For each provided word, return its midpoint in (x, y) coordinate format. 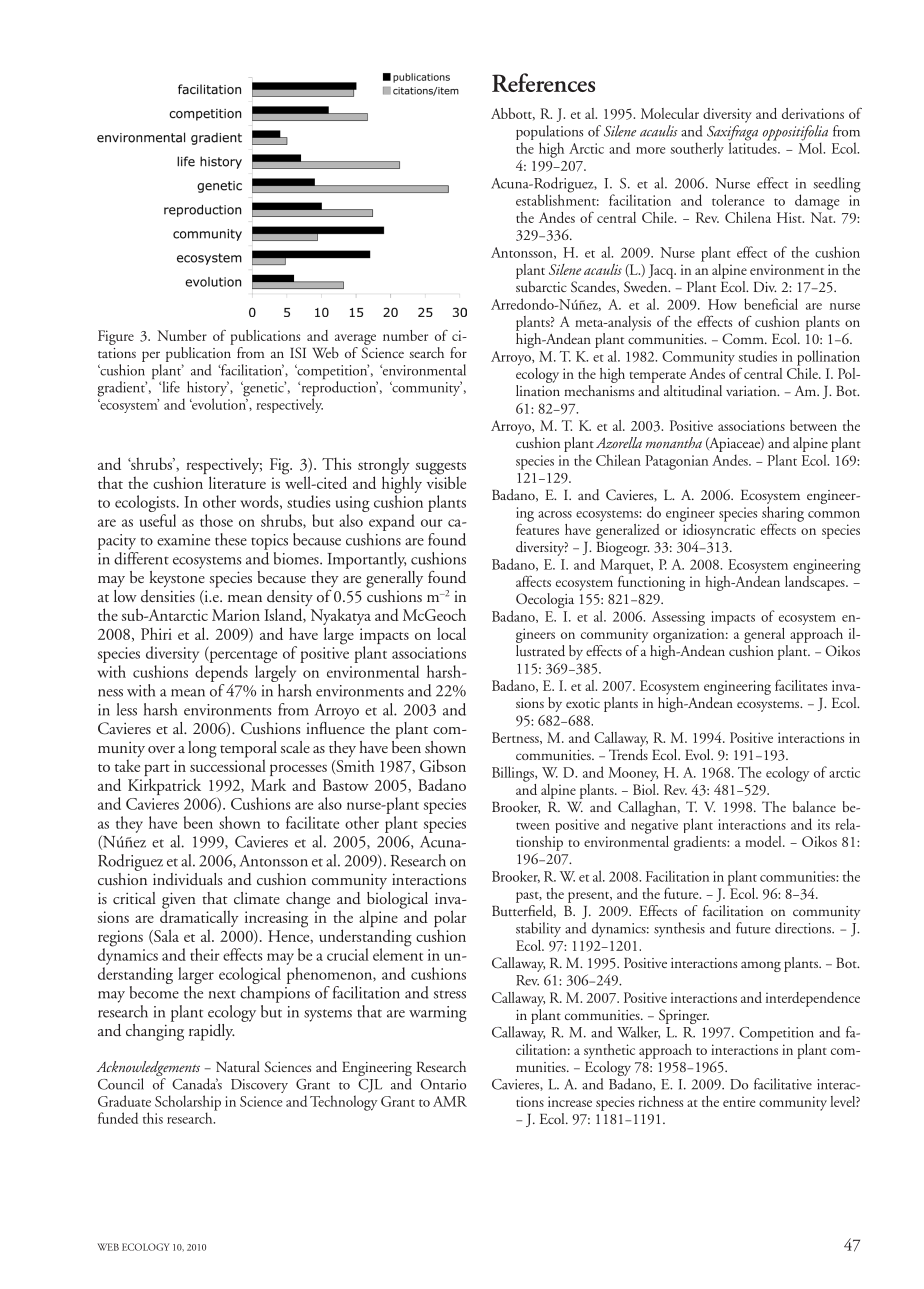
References (543, 82)
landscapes (816, 582)
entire (739, 1102)
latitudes (754, 147)
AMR (450, 1101)
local (451, 633)
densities (168, 596)
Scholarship (188, 1104)
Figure (116, 337)
